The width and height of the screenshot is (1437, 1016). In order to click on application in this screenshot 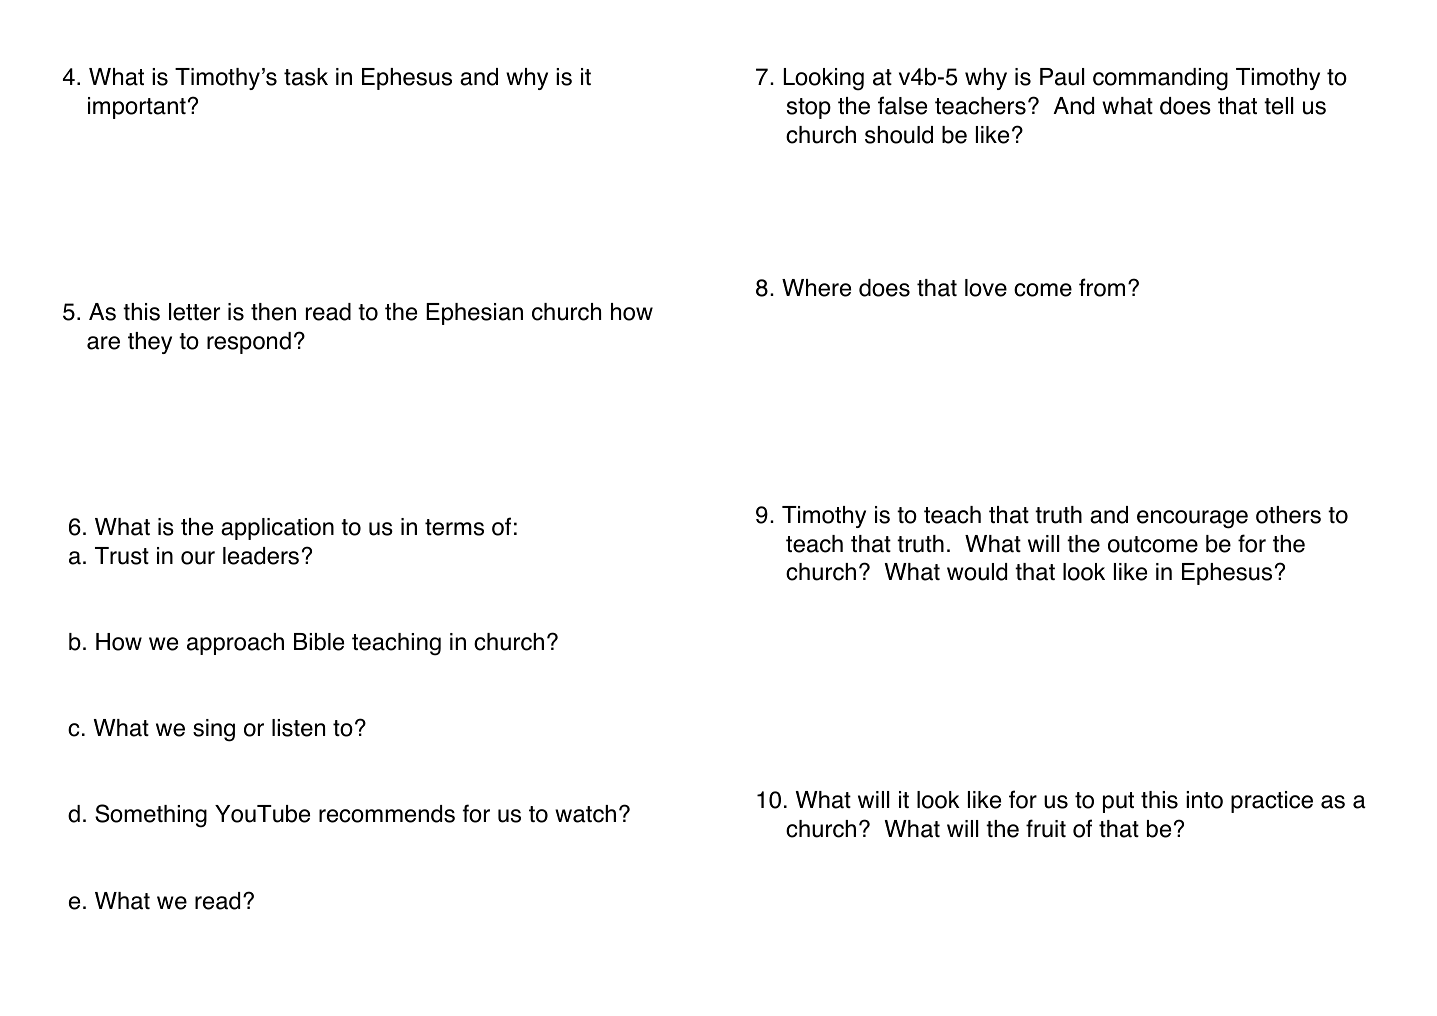, I will do `click(277, 529)`.
